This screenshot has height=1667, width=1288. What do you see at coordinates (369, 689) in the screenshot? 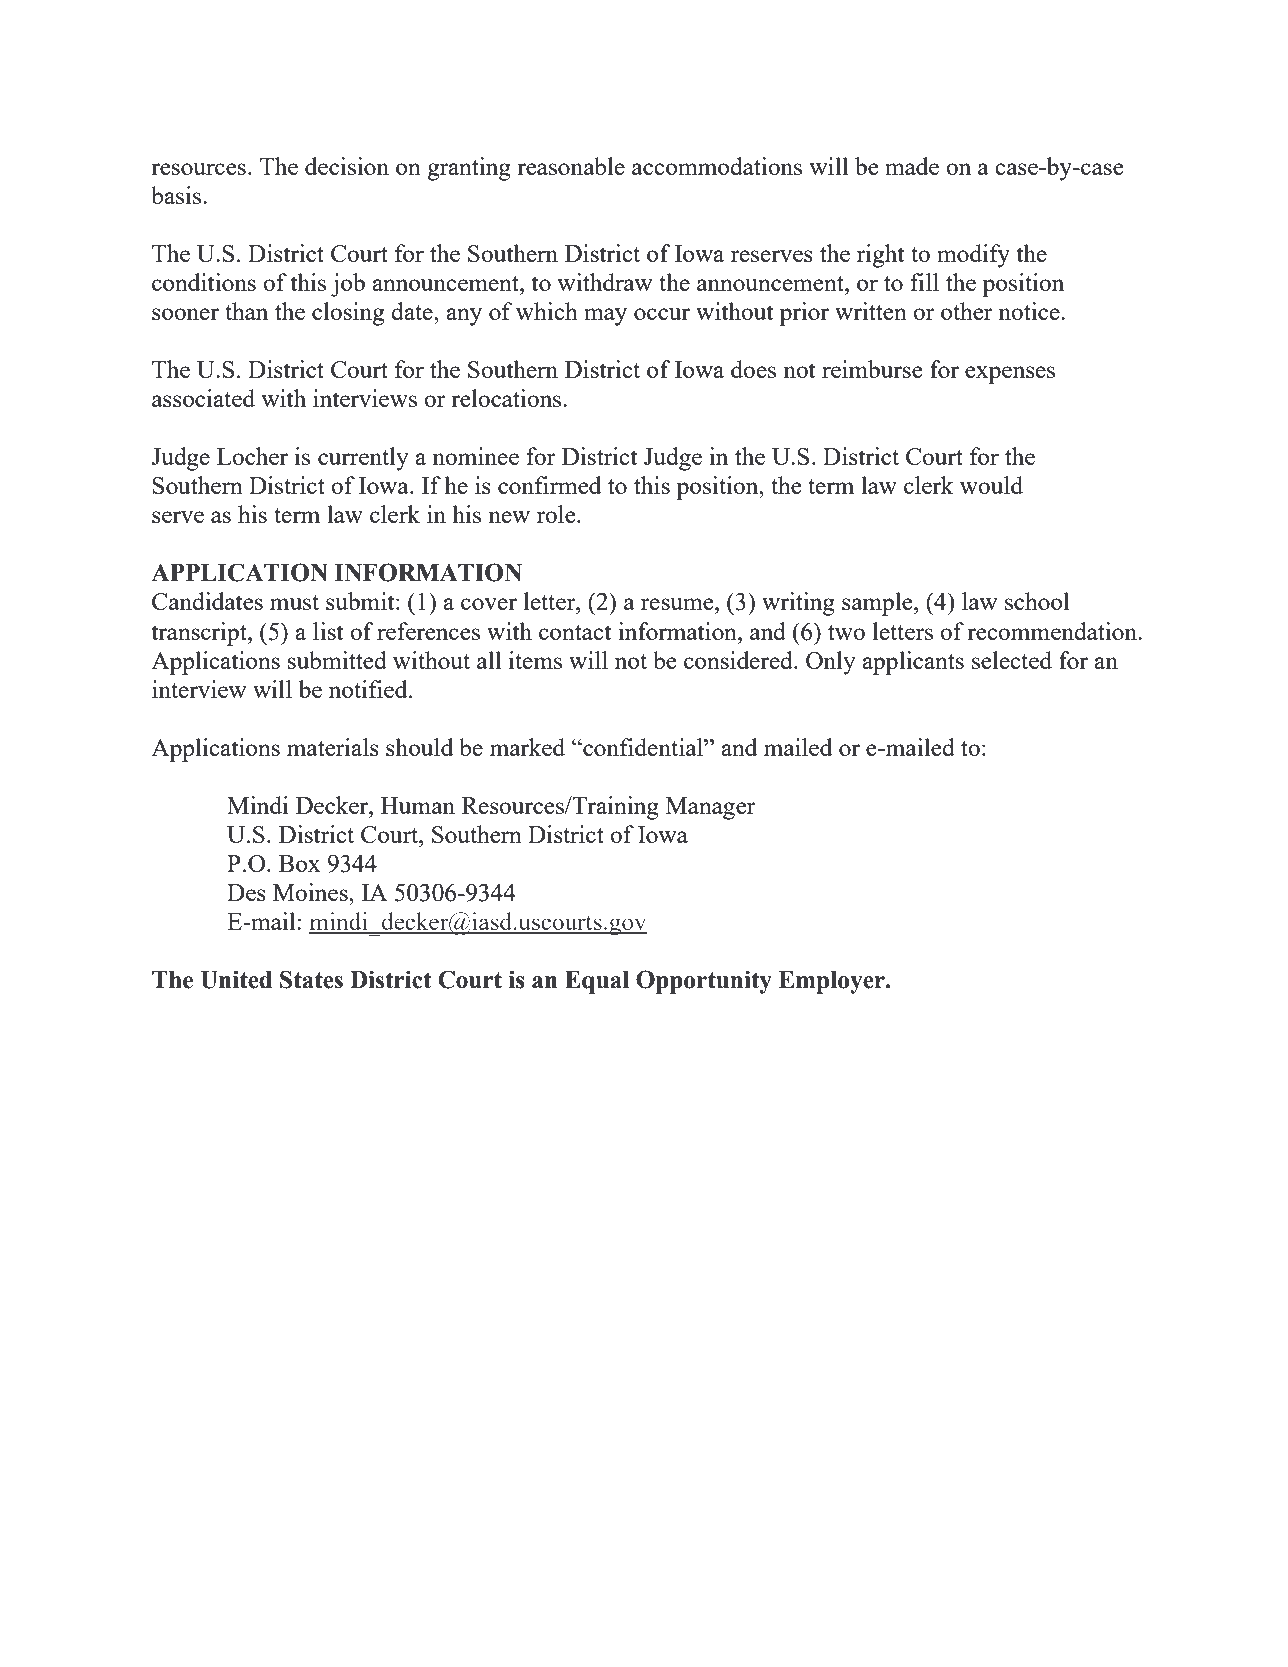
I see `notified` at bounding box center [369, 689].
